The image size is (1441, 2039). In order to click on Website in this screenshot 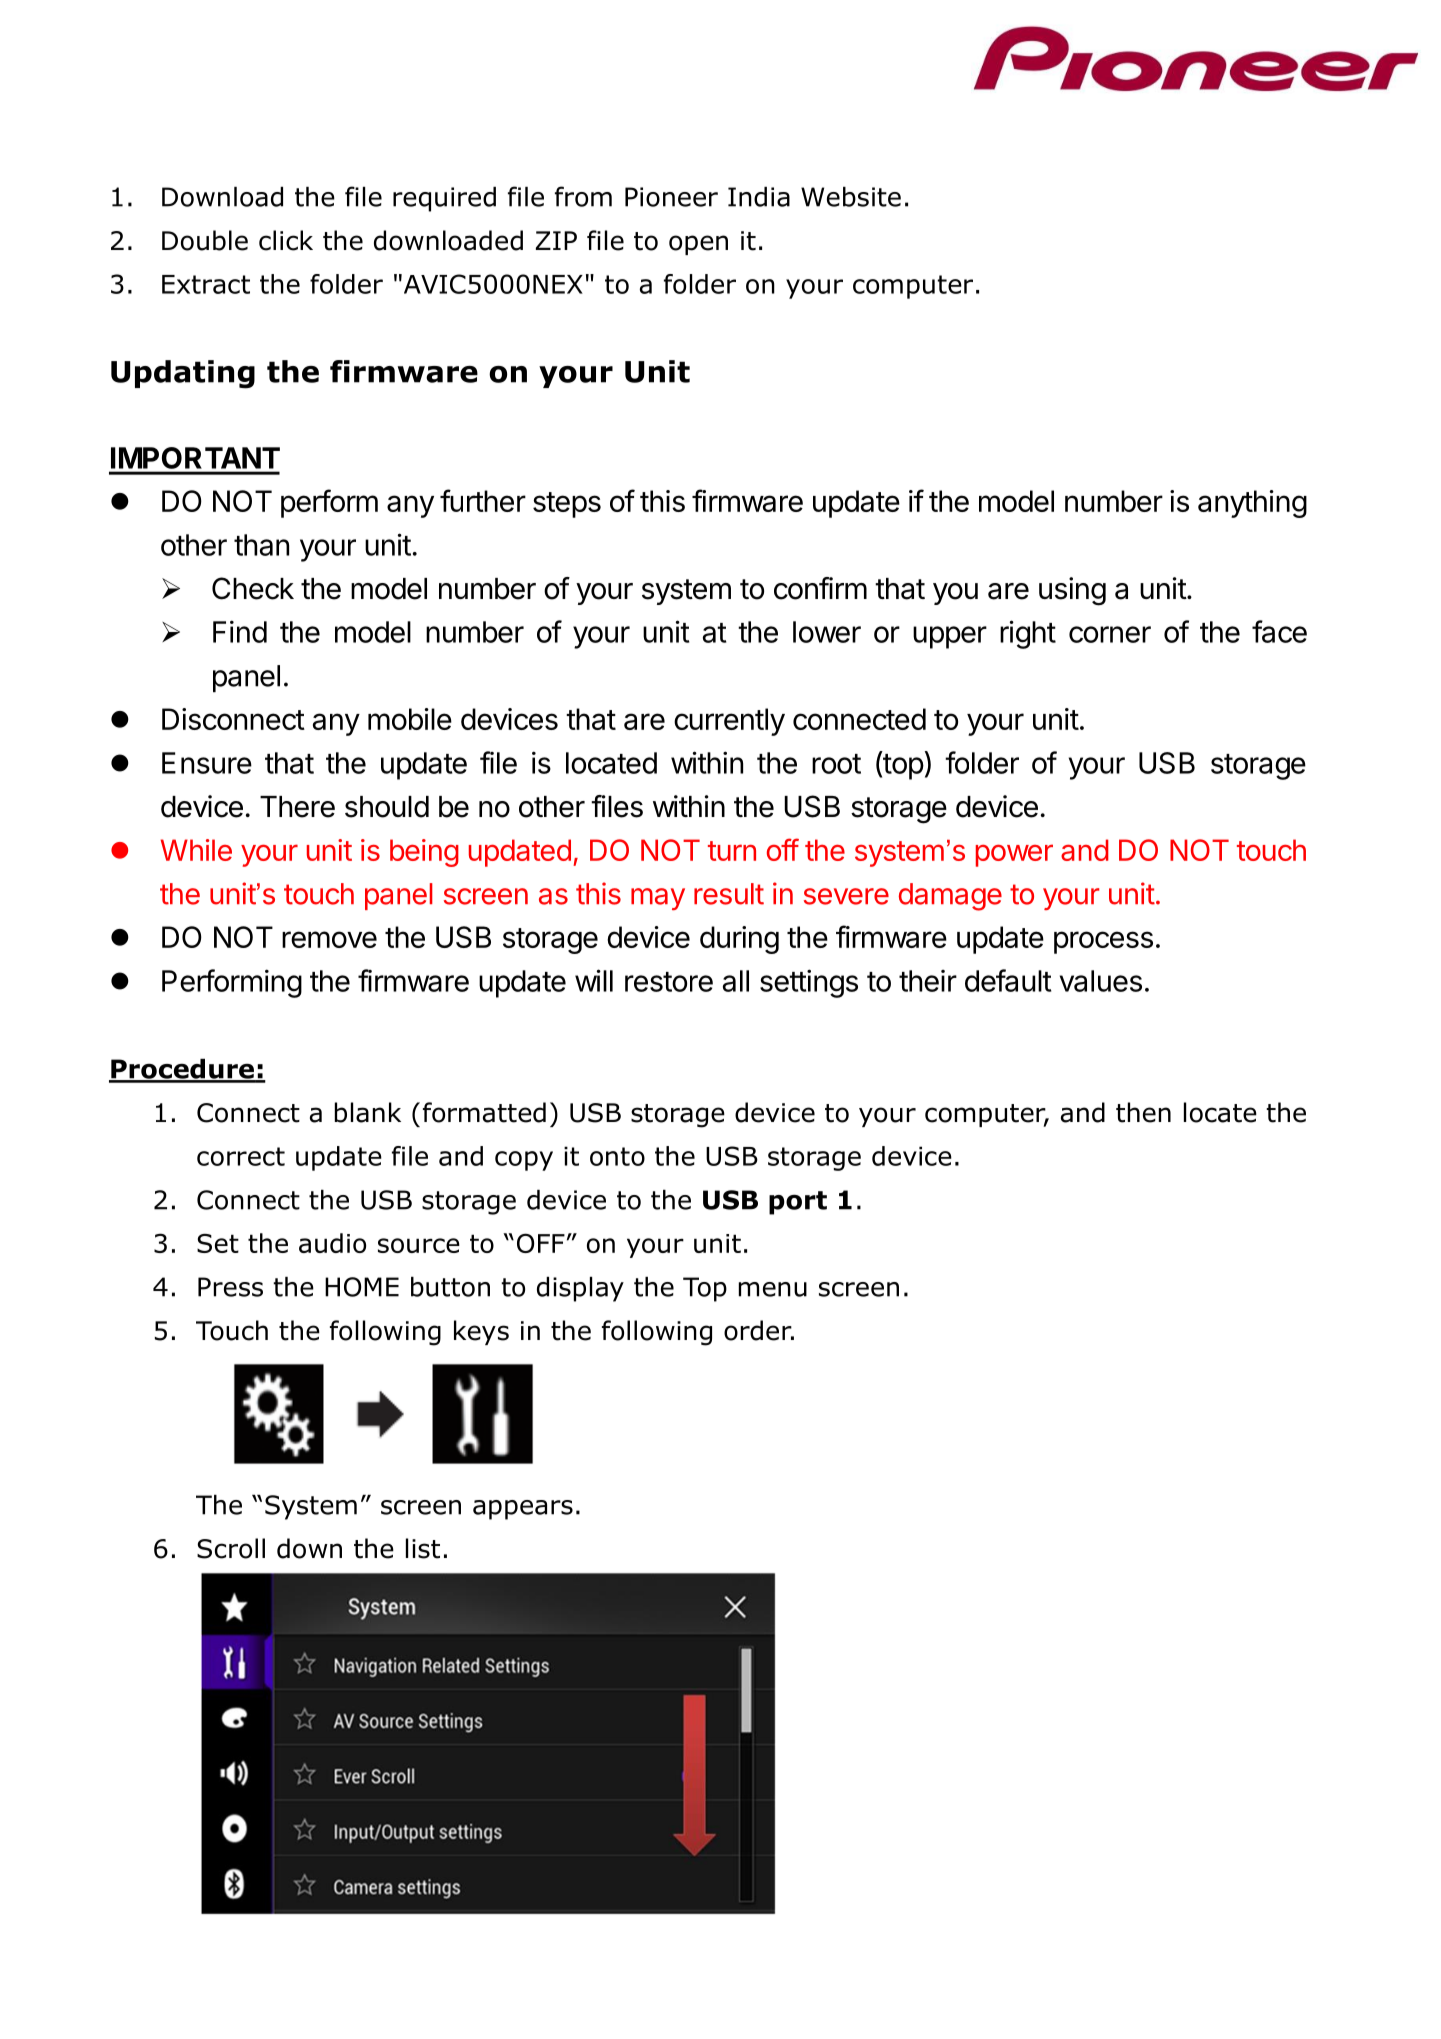, I will do `click(851, 197)`.
